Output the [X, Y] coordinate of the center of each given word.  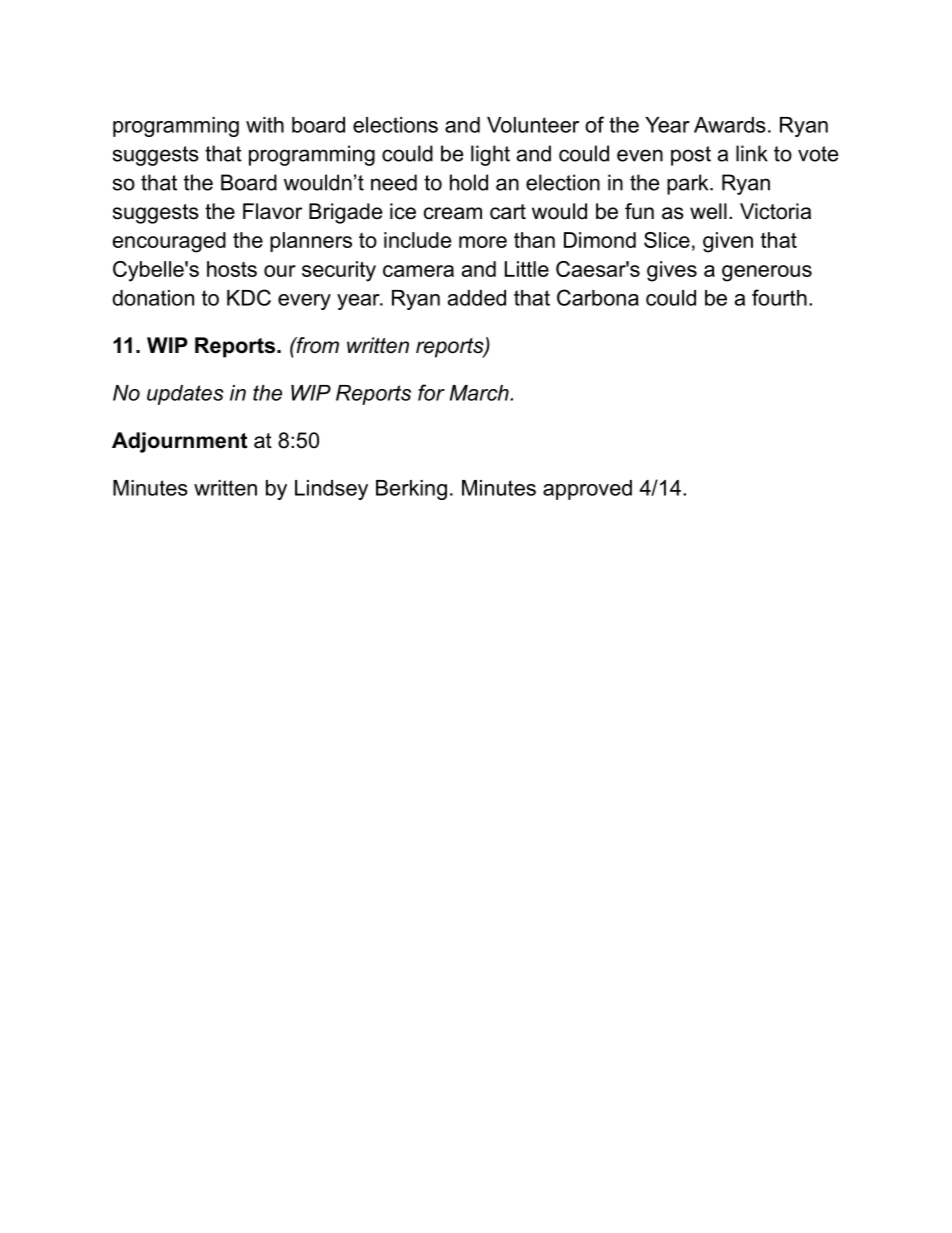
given [728, 242]
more [483, 242]
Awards [730, 125]
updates [185, 395]
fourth [779, 297]
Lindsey [331, 490]
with [265, 125]
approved [587, 490]
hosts [232, 269]
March [480, 393]
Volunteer [533, 125]
